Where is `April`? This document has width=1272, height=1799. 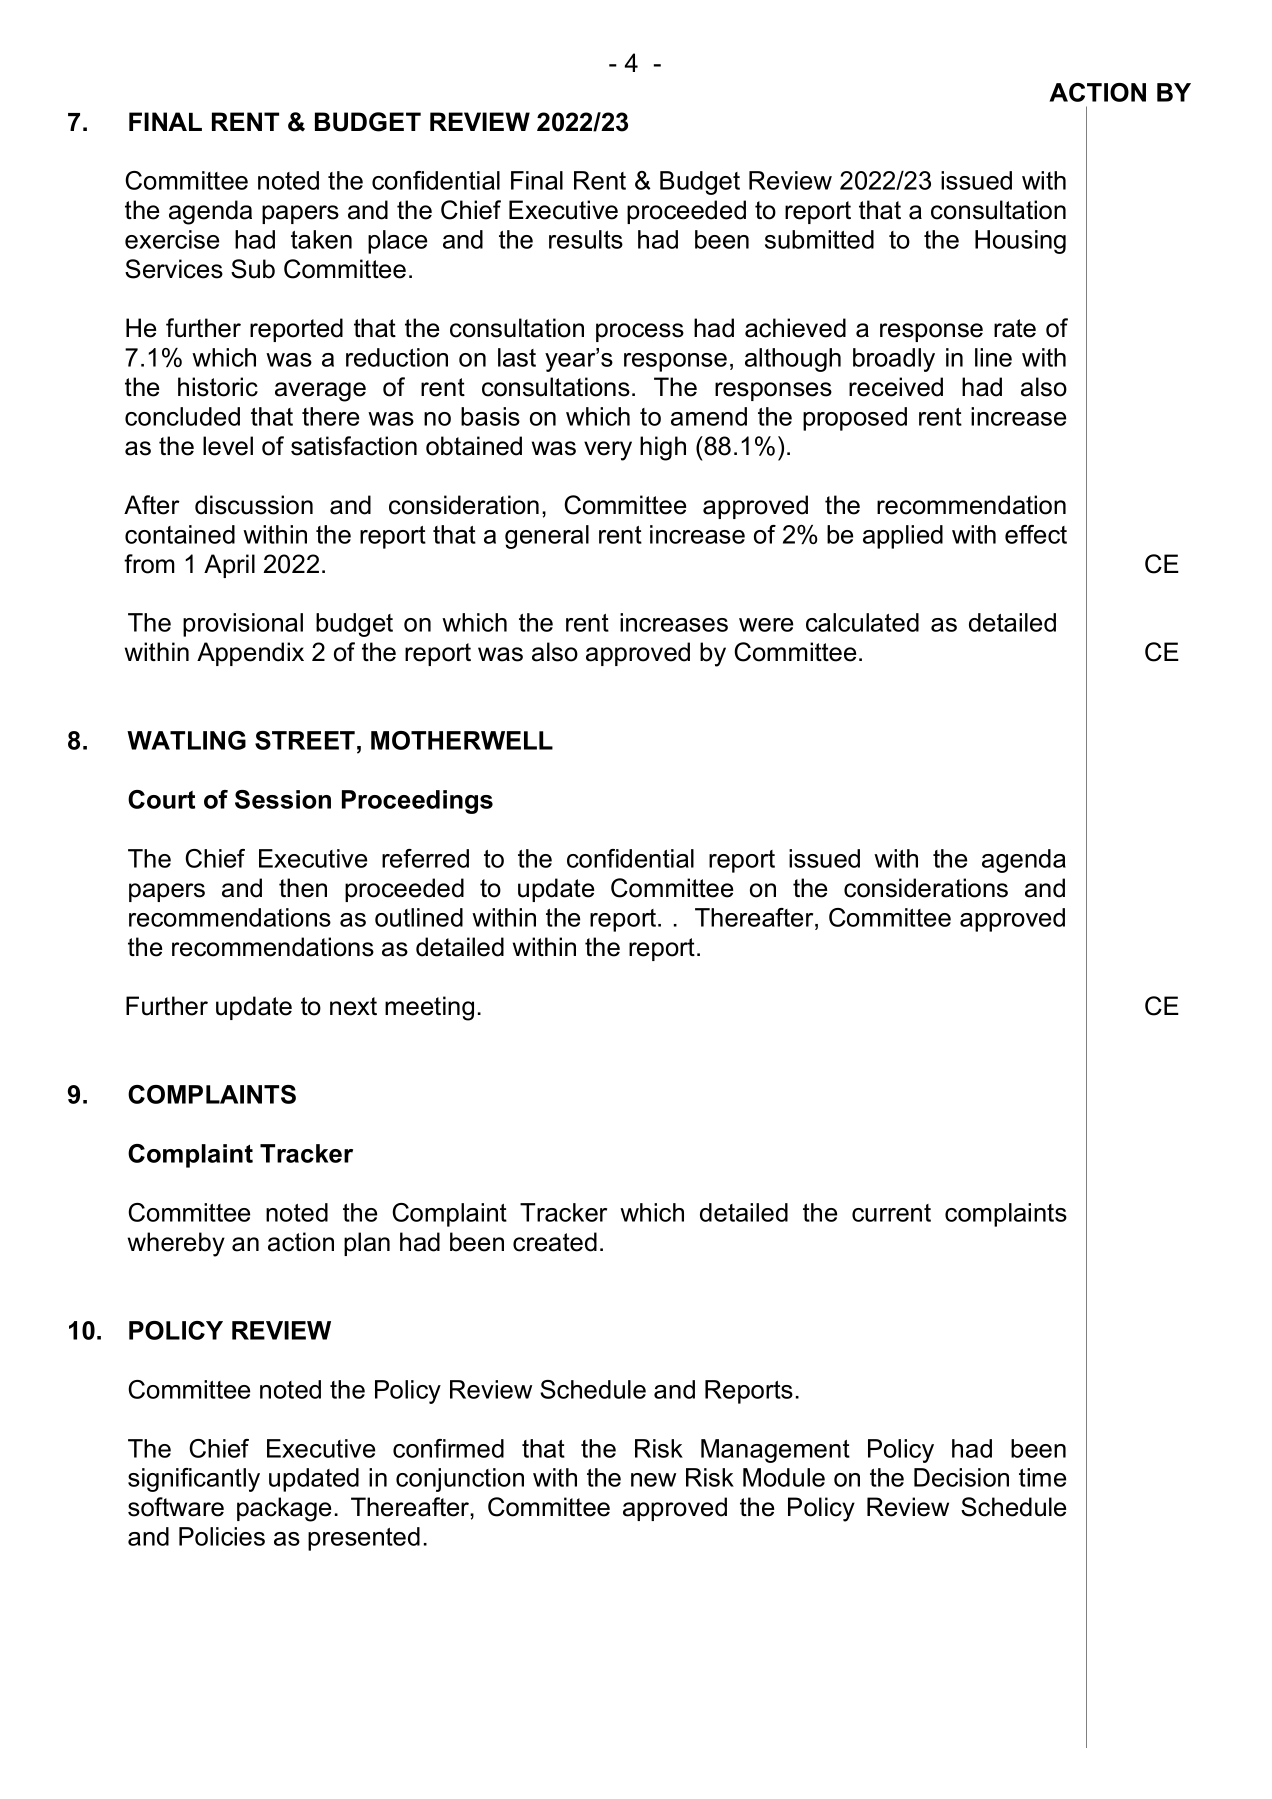 April is located at coordinates (229, 566).
